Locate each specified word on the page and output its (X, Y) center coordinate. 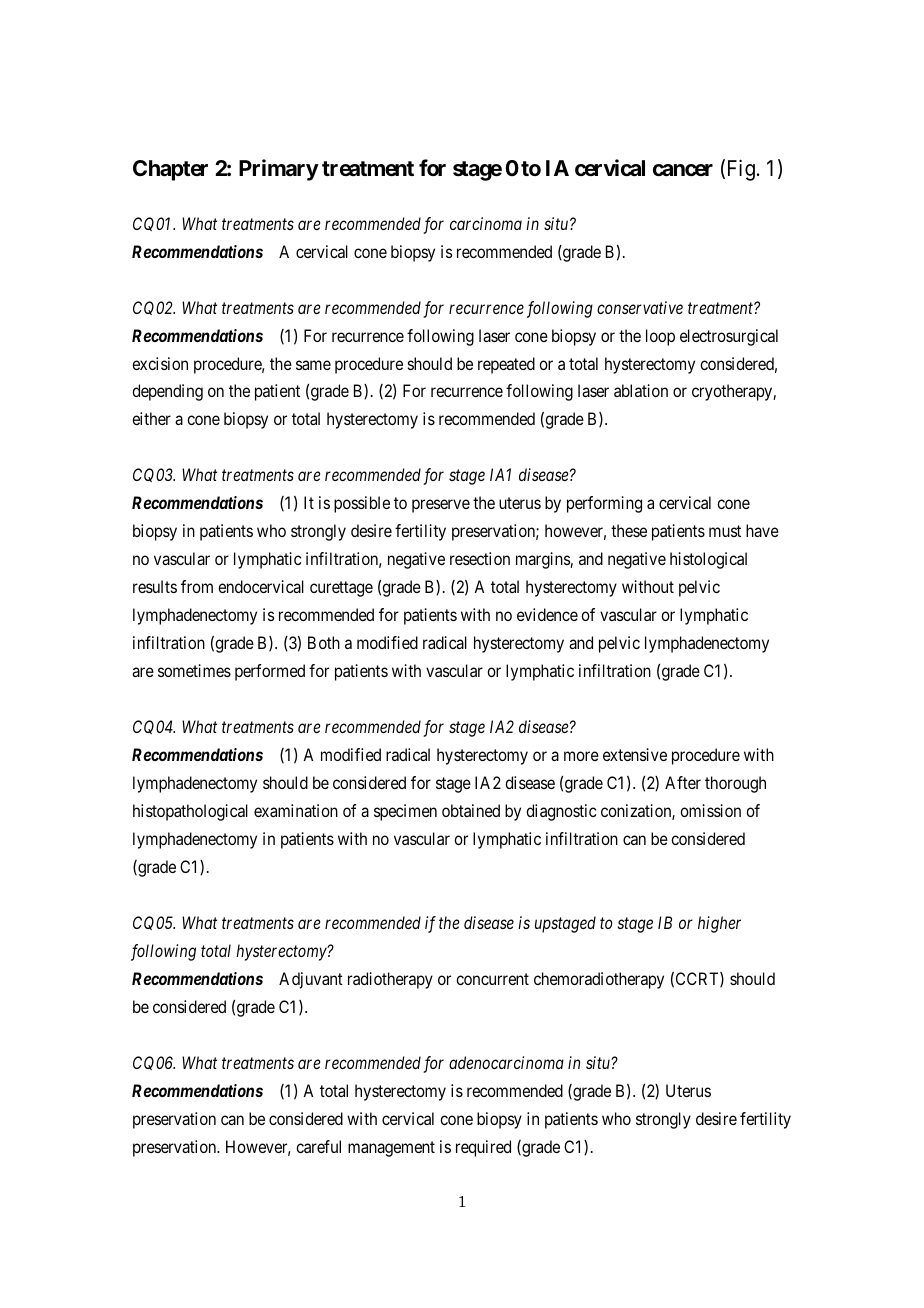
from (197, 586)
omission (710, 810)
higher (719, 924)
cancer (683, 170)
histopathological (190, 812)
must (725, 531)
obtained (471, 810)
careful (318, 1146)
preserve (441, 506)
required (483, 1148)
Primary (279, 170)
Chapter (170, 170)
